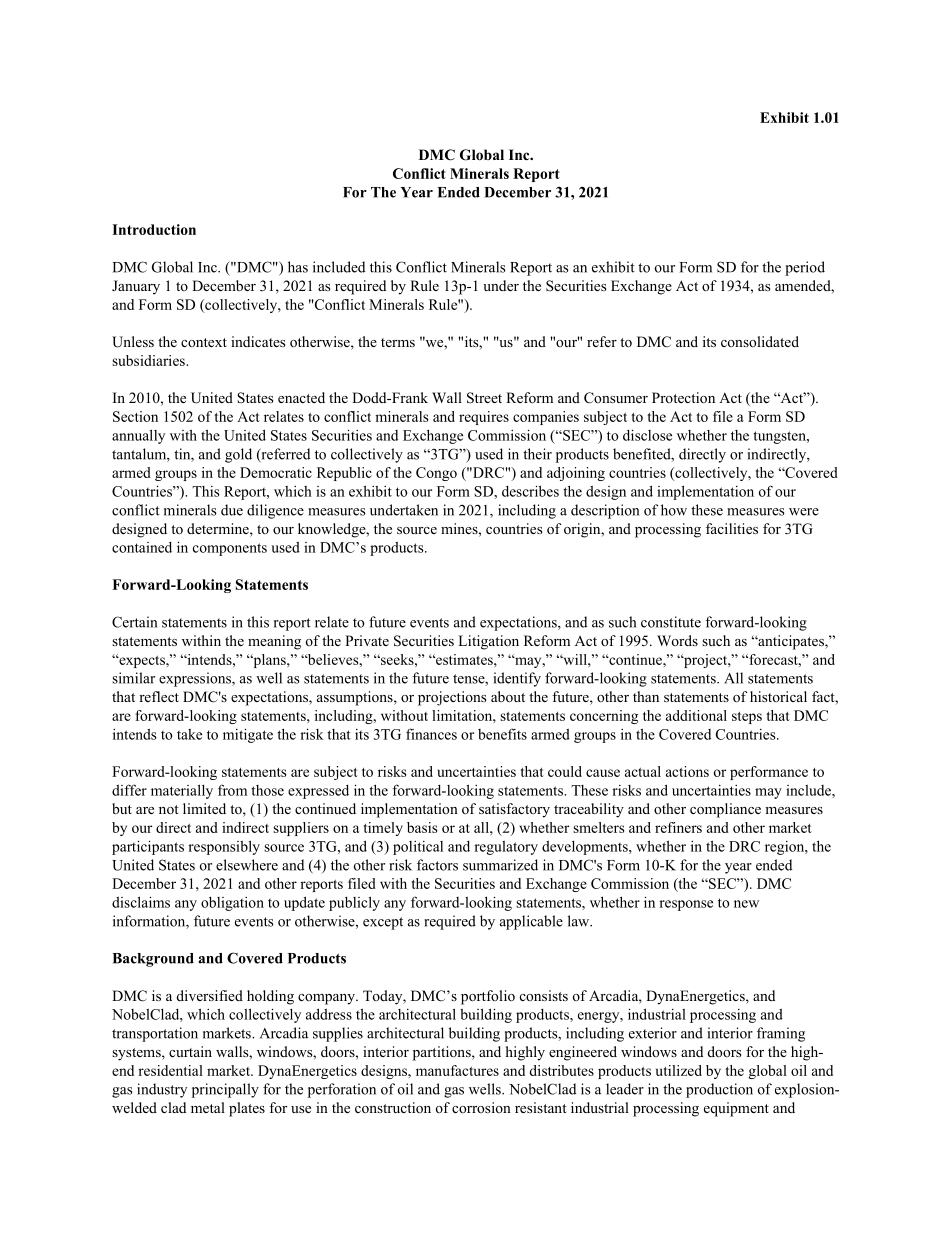  What do you see at coordinates (530, 491) in the screenshot?
I see `describes` at bounding box center [530, 491].
